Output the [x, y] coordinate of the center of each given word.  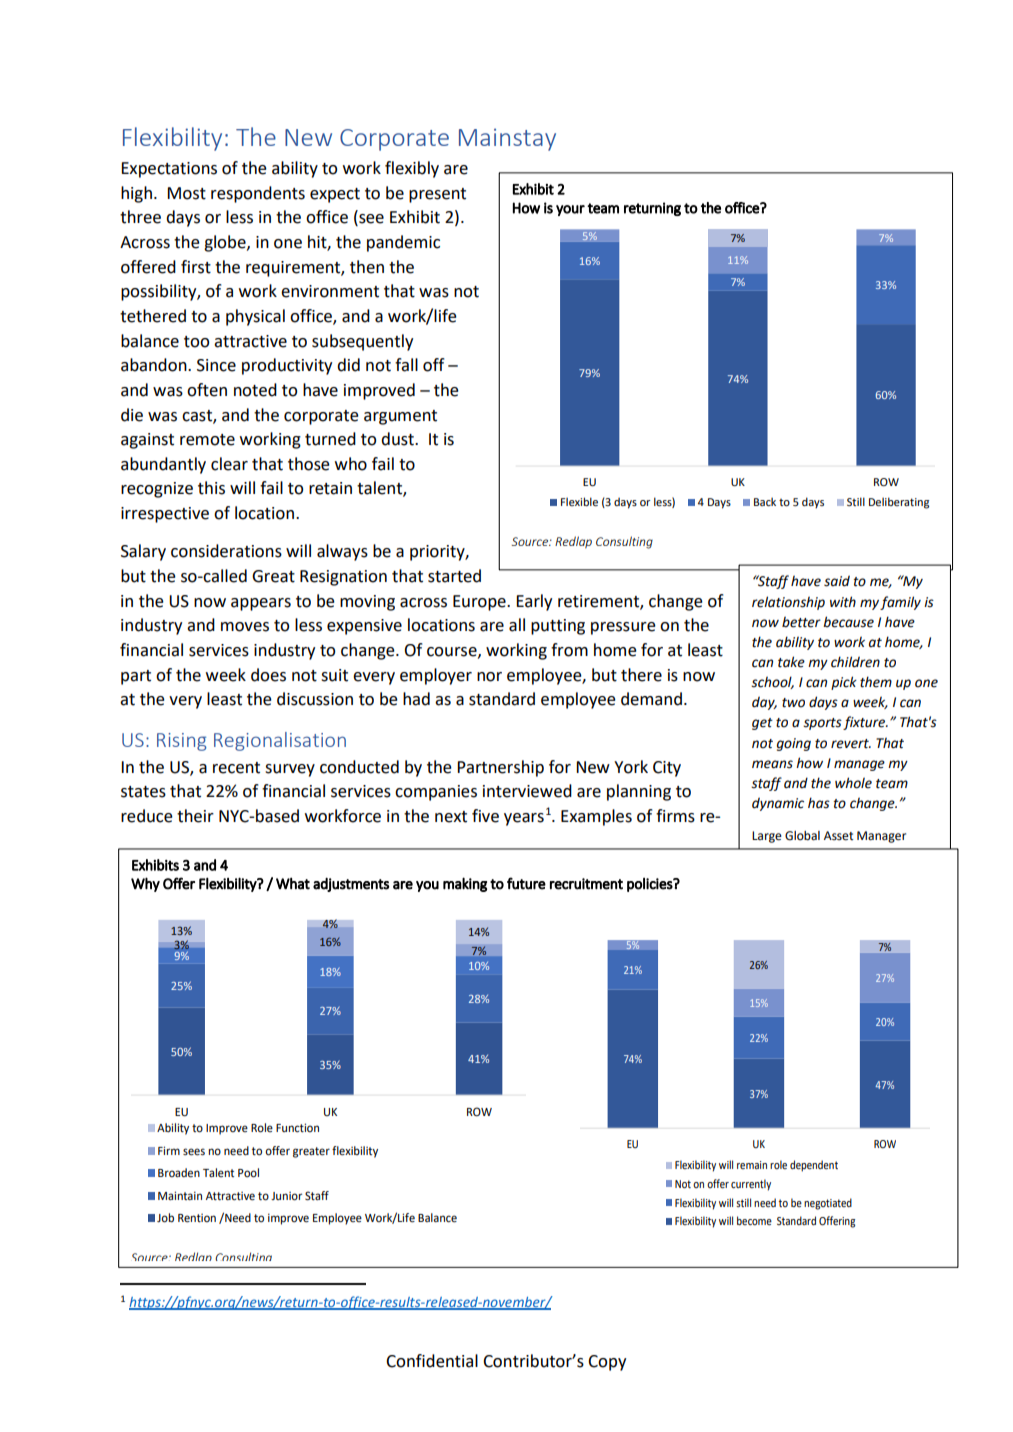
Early [534, 602]
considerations [226, 551]
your [570, 210]
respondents [258, 194]
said [837, 581]
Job [165, 1218]
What [293, 883]
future [526, 883]
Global [802, 836]
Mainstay [507, 139]
